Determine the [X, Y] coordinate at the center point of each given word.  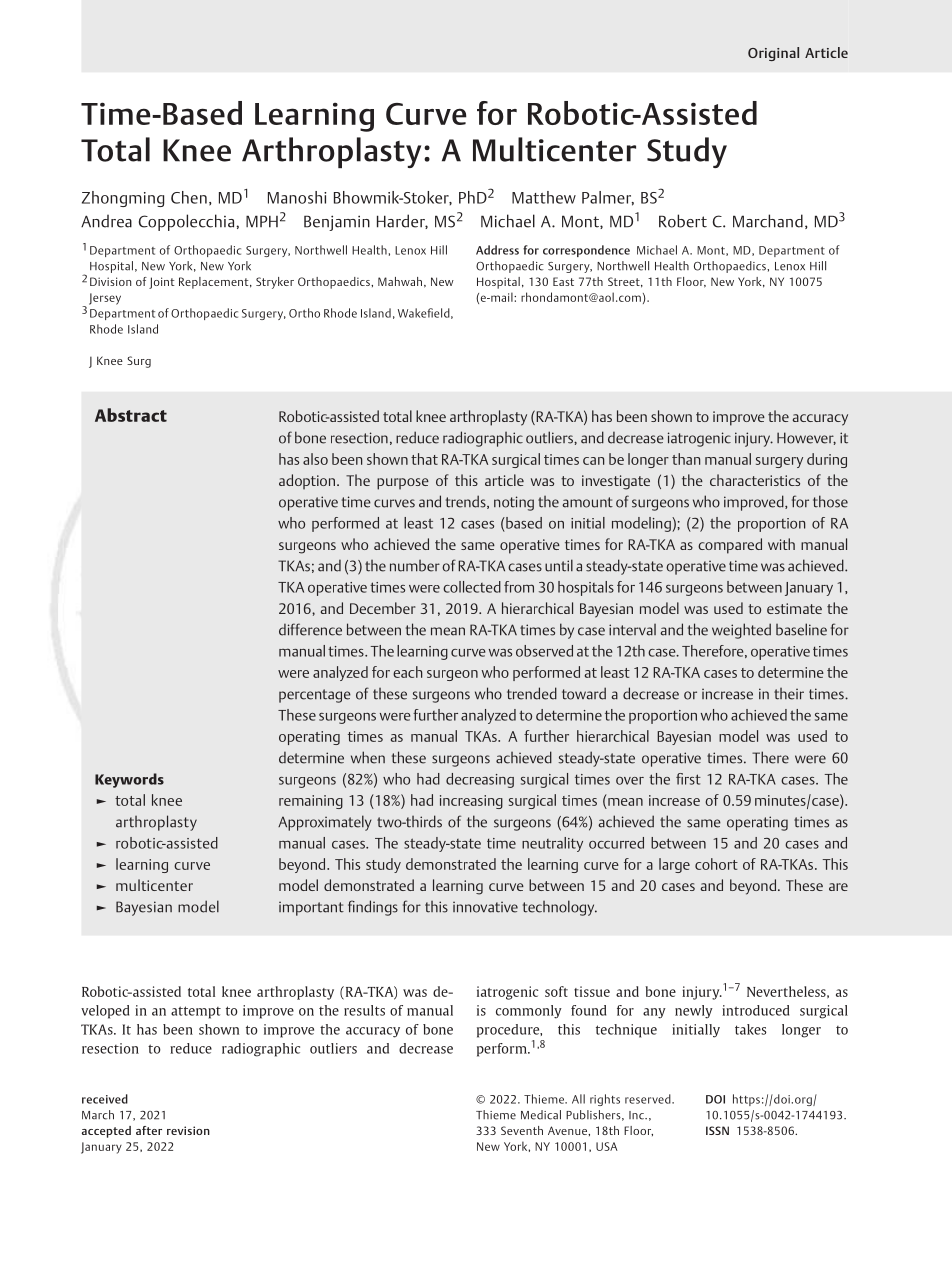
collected [472, 587]
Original [773, 54]
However [806, 438]
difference [310, 629]
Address [497, 250]
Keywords [129, 780]
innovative [485, 907]
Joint [161, 283]
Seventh [522, 1130]
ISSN [717, 1130]
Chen [189, 197]
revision [188, 1130]
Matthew [544, 197]
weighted [741, 631]
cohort [716, 864]
